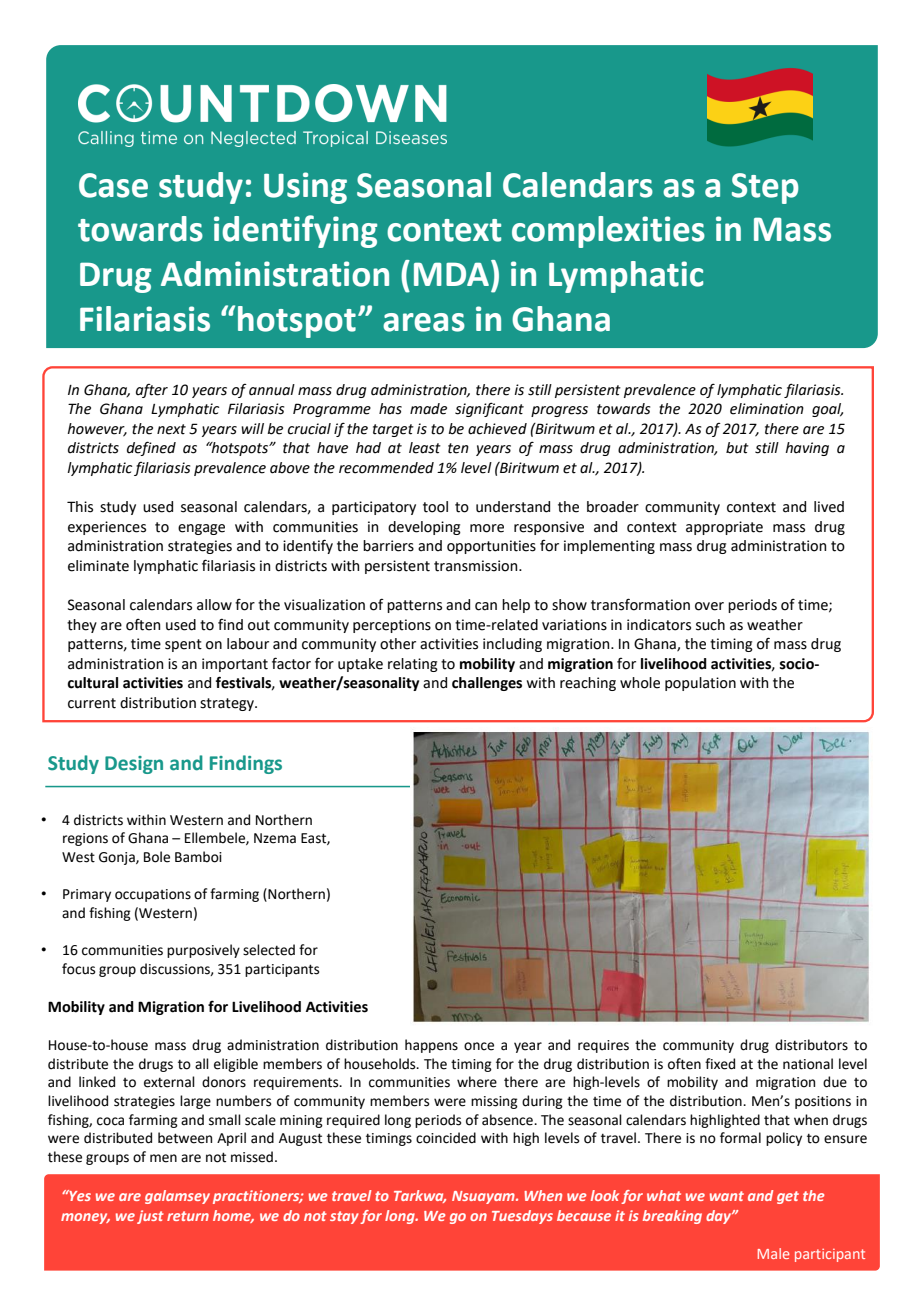 This screenshot has width=924, height=1308. Describe the element at coordinates (269, 950) in the screenshot. I see `selected` at that location.
